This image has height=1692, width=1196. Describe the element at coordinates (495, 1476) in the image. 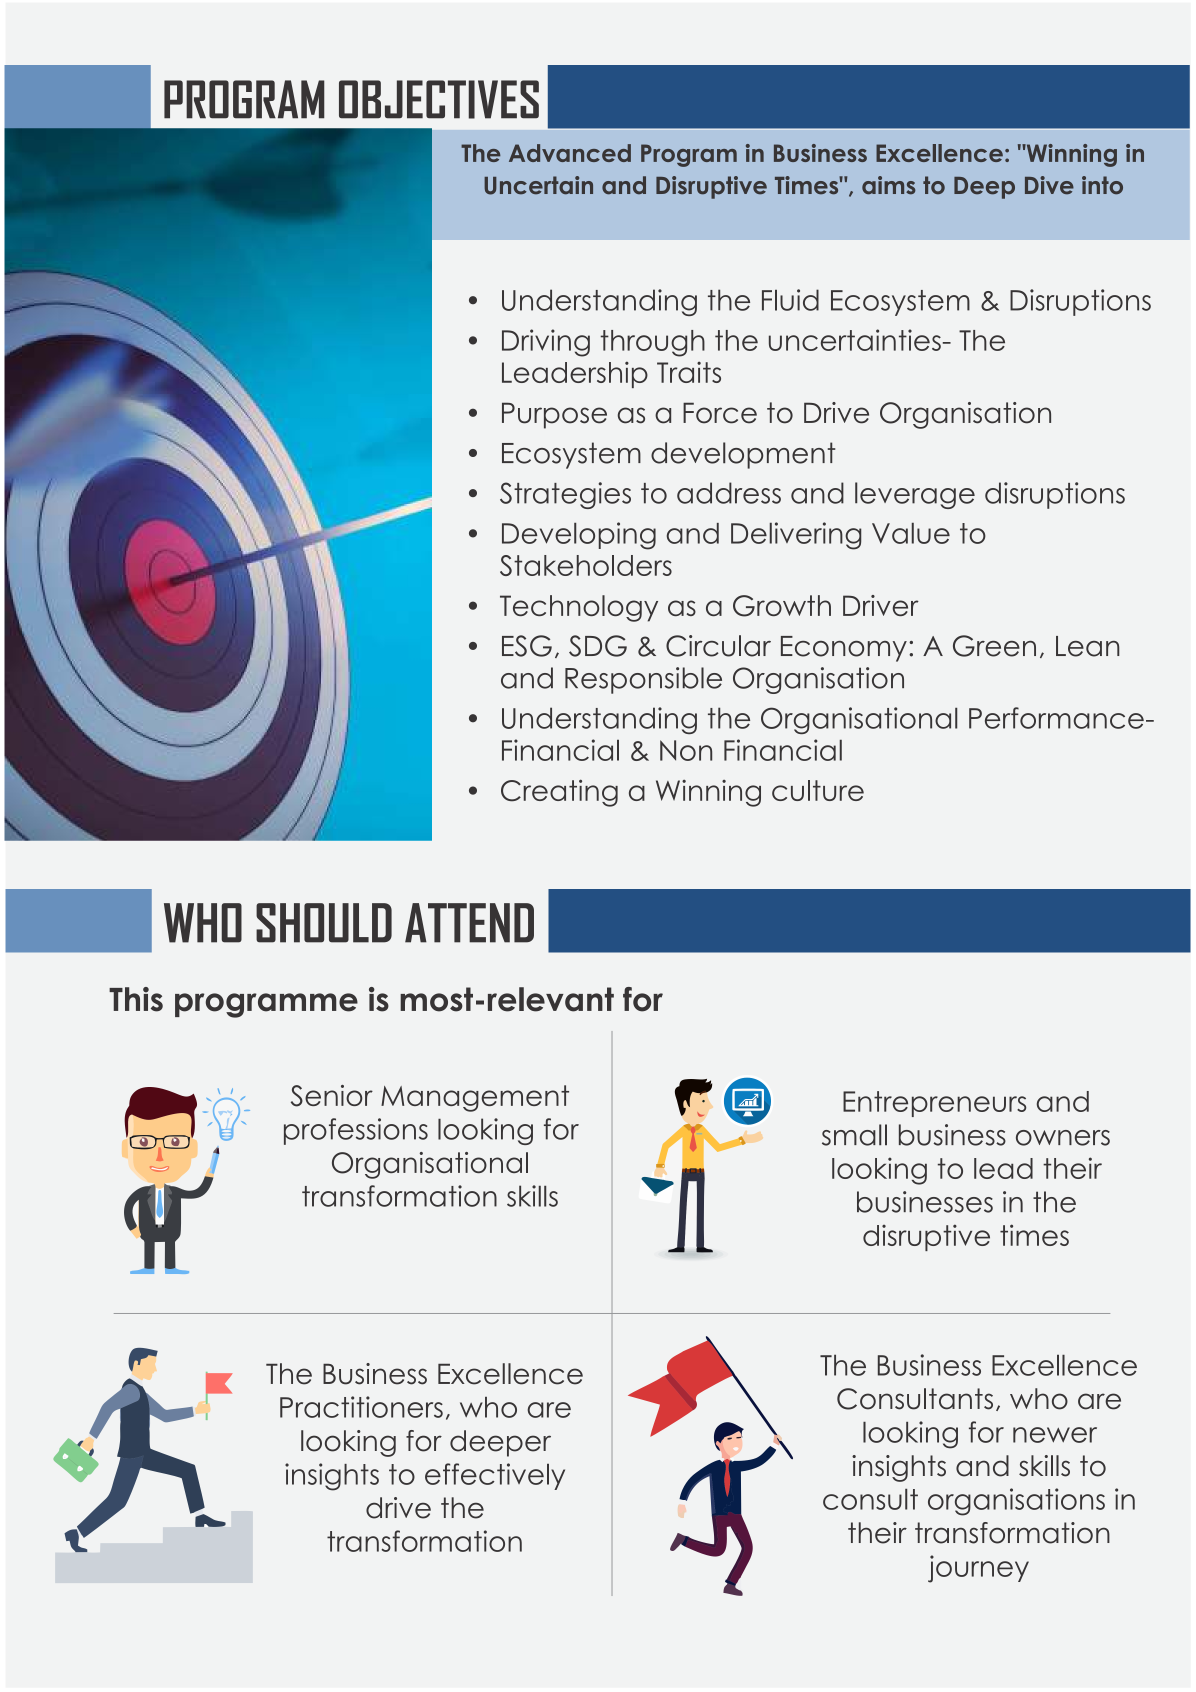

I see `effectively` at that location.
